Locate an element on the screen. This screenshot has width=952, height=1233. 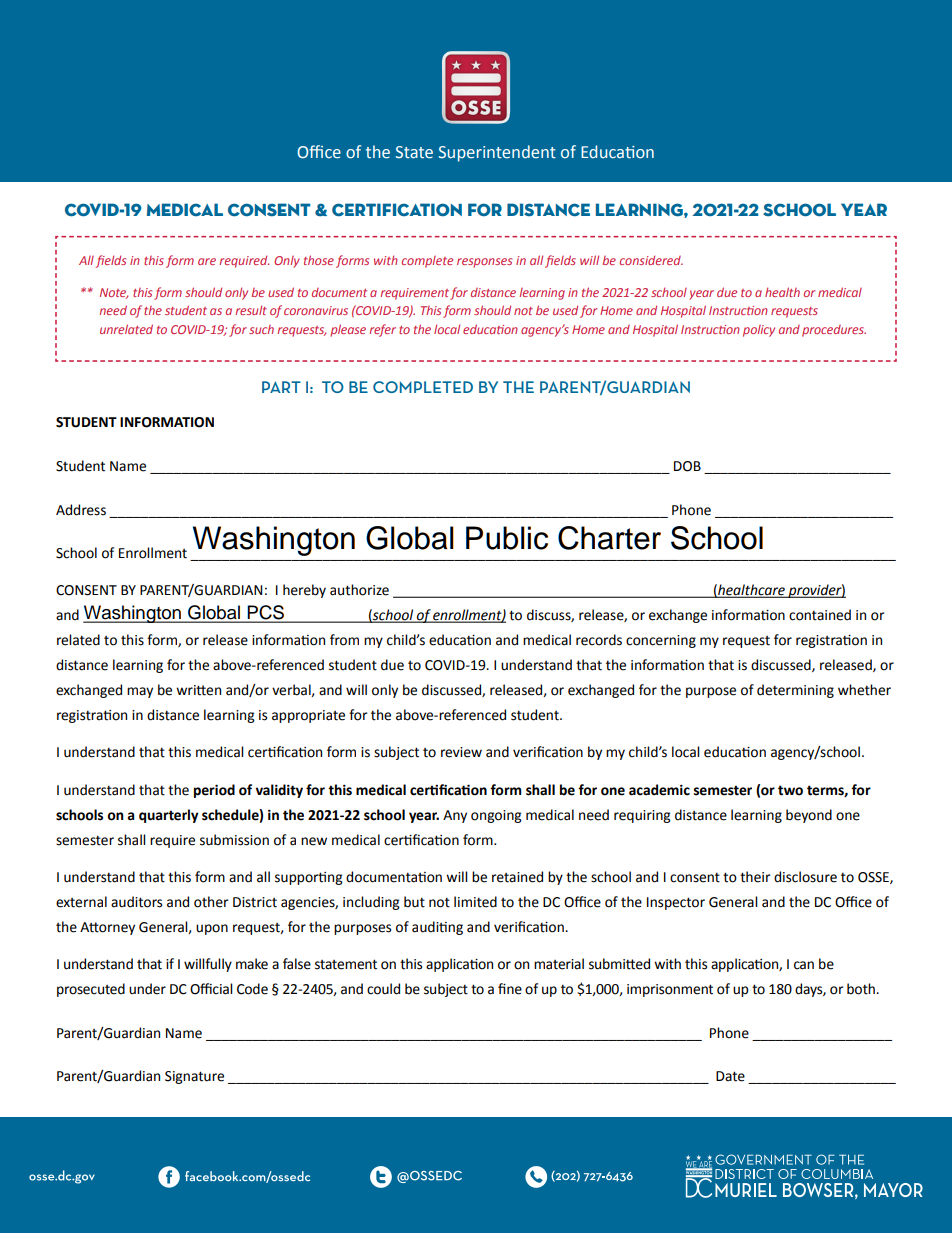
Superintendent is located at coordinates (497, 153).
